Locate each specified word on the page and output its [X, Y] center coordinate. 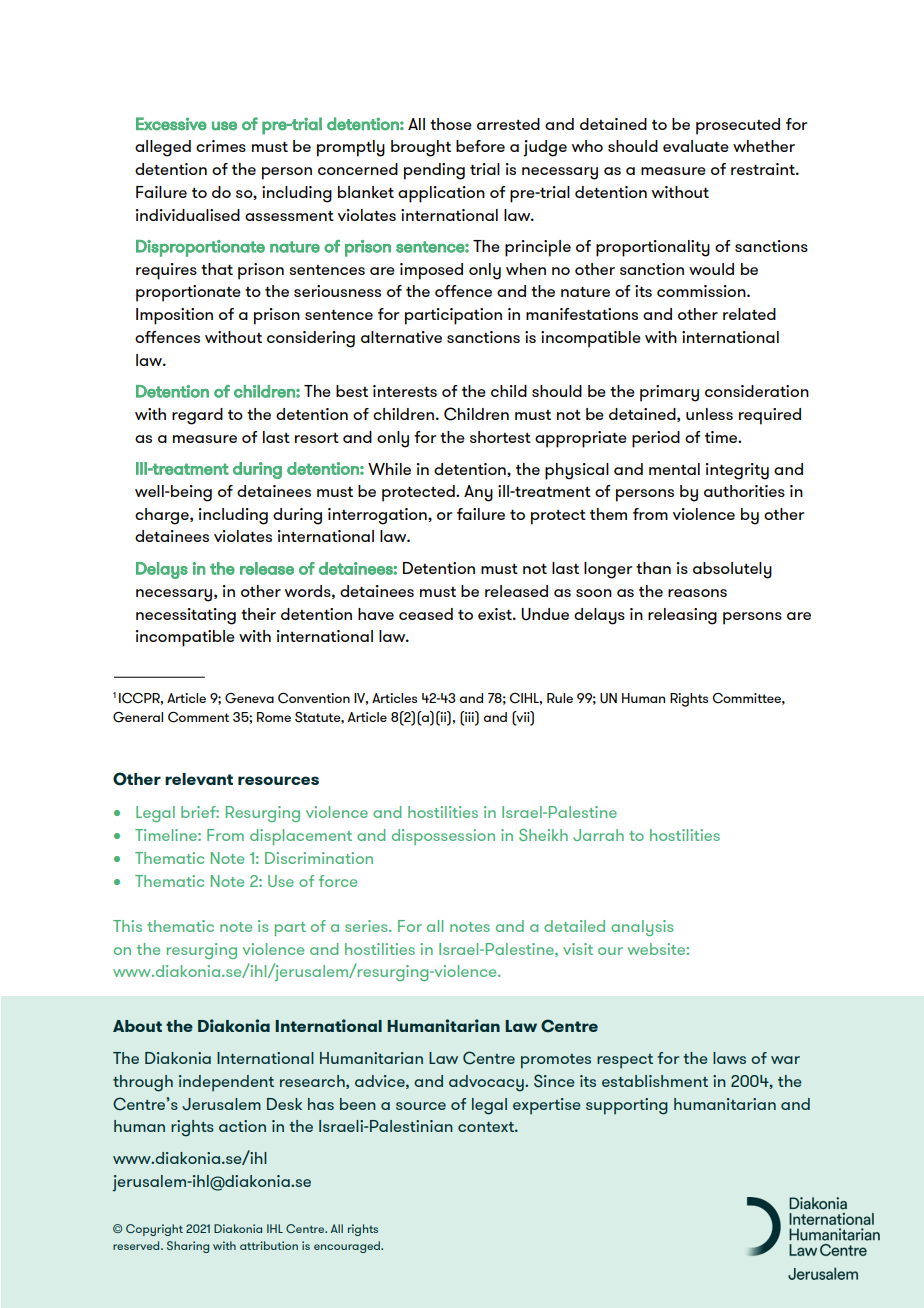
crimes [221, 146]
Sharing [188, 1247]
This [127, 926]
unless [709, 414]
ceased [426, 614]
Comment [198, 717]
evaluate [696, 146]
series [367, 926]
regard [197, 416]
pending [434, 171]
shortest [500, 437]
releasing [682, 616]
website [656, 949]
